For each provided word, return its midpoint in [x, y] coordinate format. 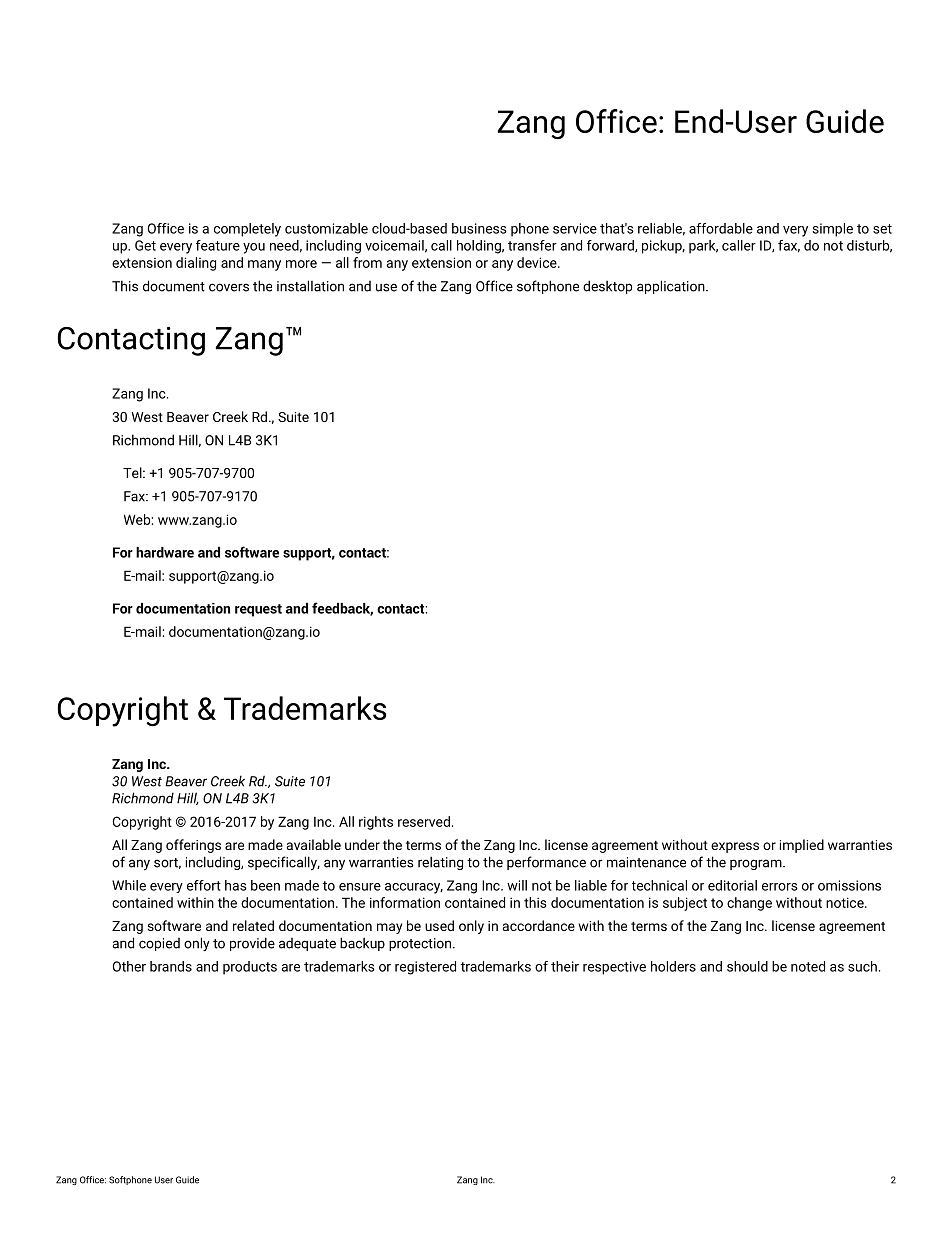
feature [218, 245]
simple [832, 230]
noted [808, 966]
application [672, 287]
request [258, 610]
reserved [424, 821]
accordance [539, 925]
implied [802, 846]
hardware [165, 552]
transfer [532, 245]
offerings [193, 846]
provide [252, 944]
